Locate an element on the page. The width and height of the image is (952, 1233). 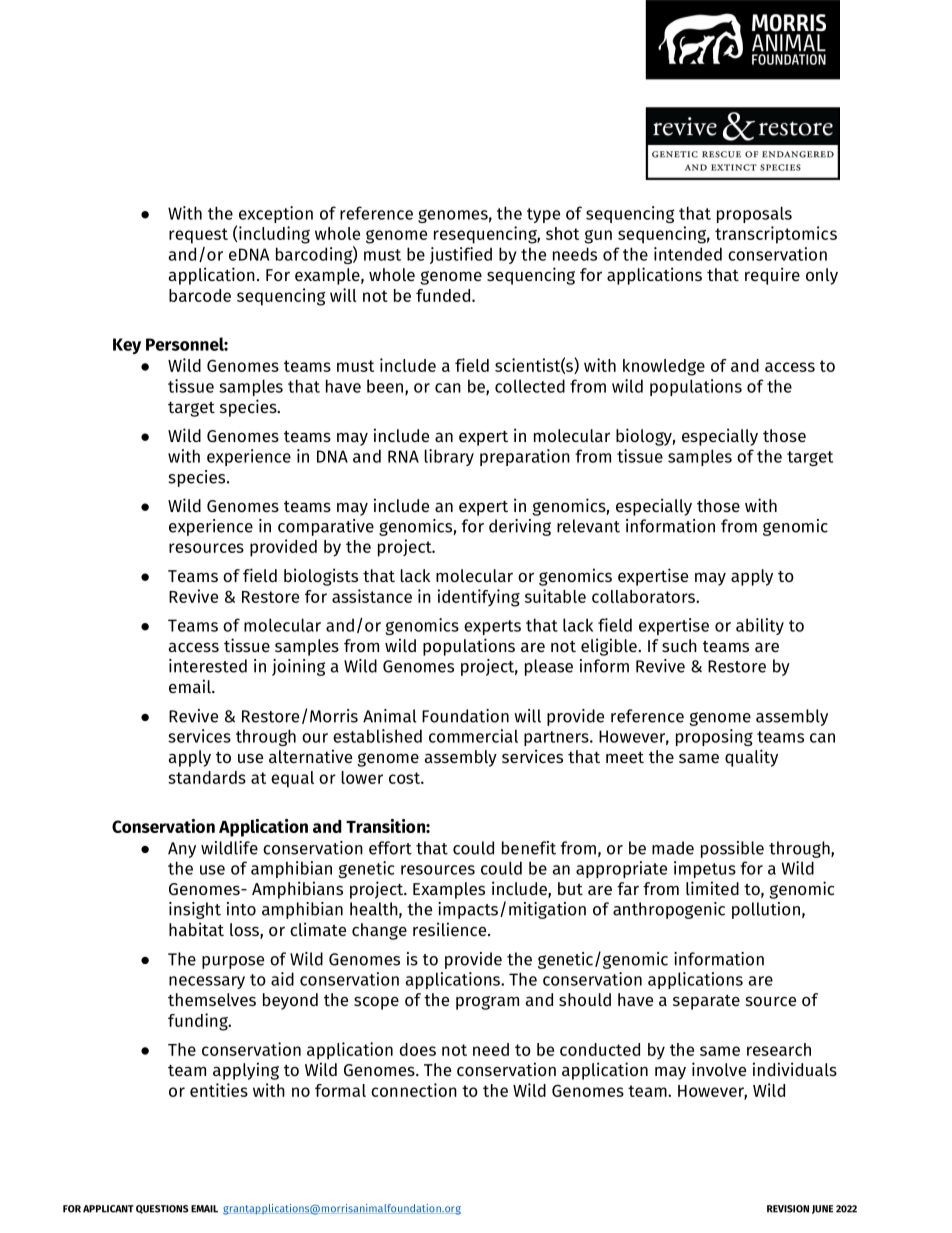
possible is located at coordinates (732, 849).
